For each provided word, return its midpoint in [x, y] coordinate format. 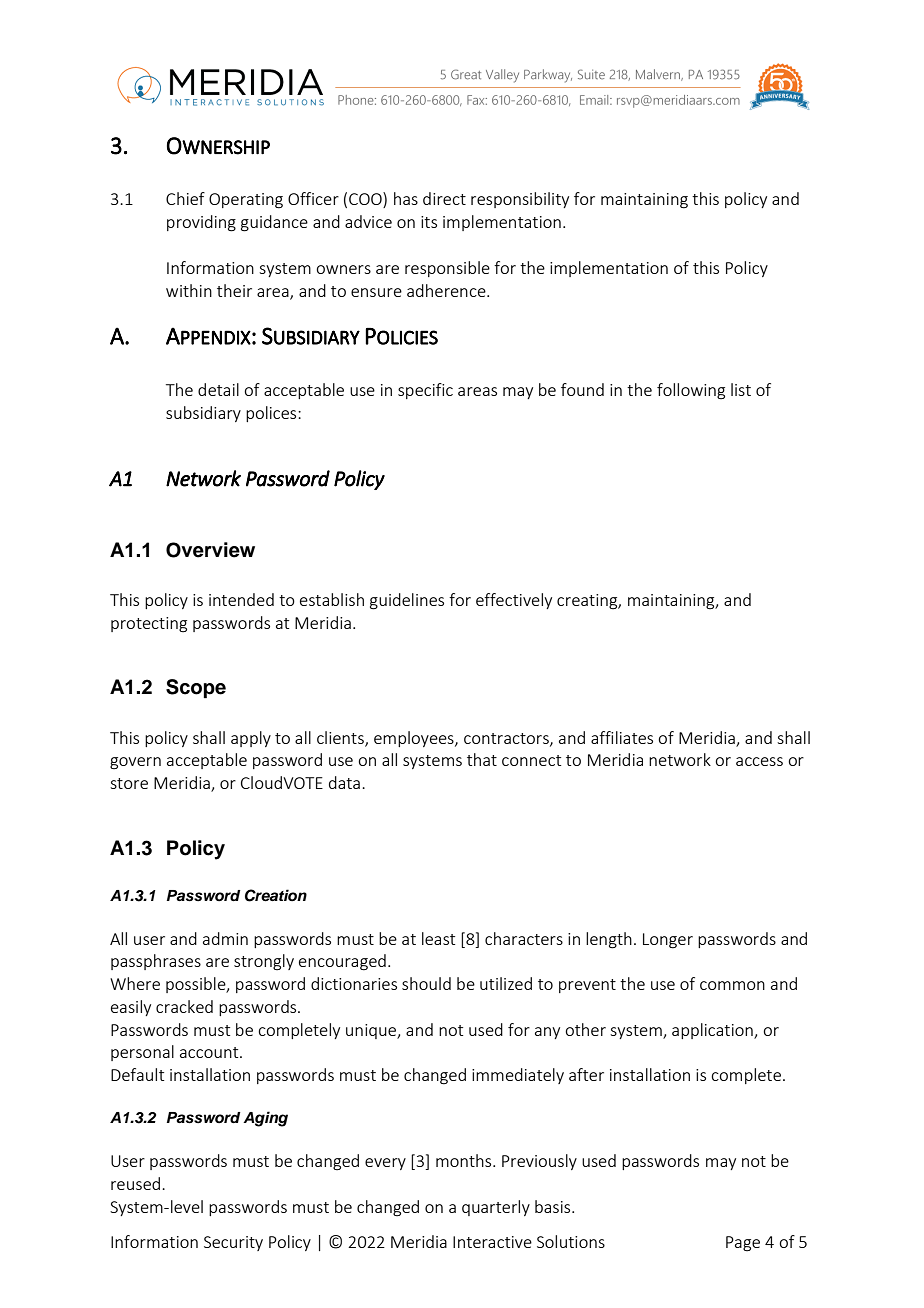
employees [415, 739]
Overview [210, 550]
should [426, 983]
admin [225, 938]
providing [201, 223]
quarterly [496, 1208]
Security [233, 1243]
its [429, 222]
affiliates [622, 737]
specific [425, 391]
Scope [196, 689]
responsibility [520, 200]
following [691, 391]
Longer [668, 941]
